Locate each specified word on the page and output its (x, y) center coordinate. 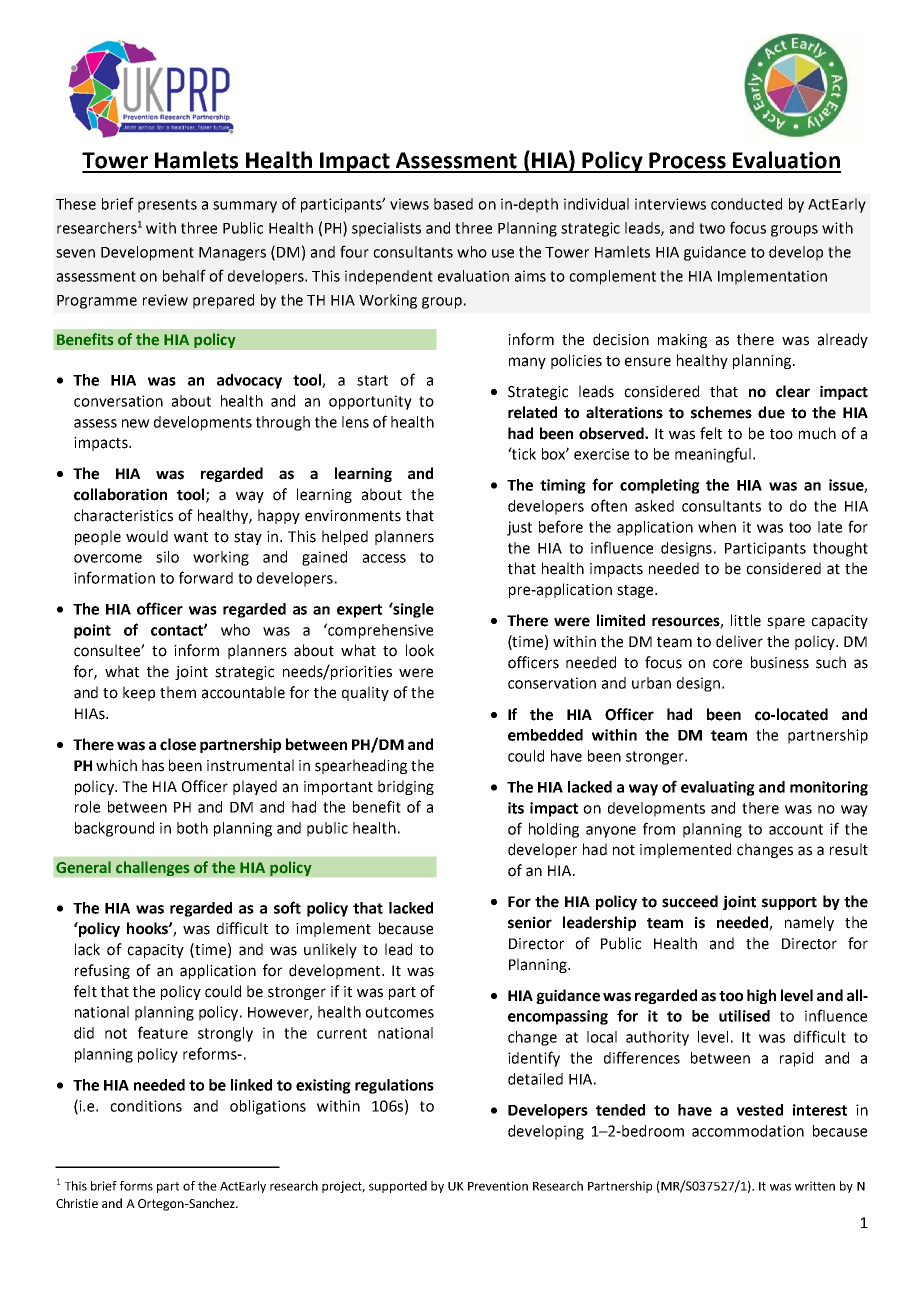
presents (167, 206)
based (453, 204)
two (712, 228)
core (727, 664)
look (420, 650)
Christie (77, 1203)
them (178, 692)
